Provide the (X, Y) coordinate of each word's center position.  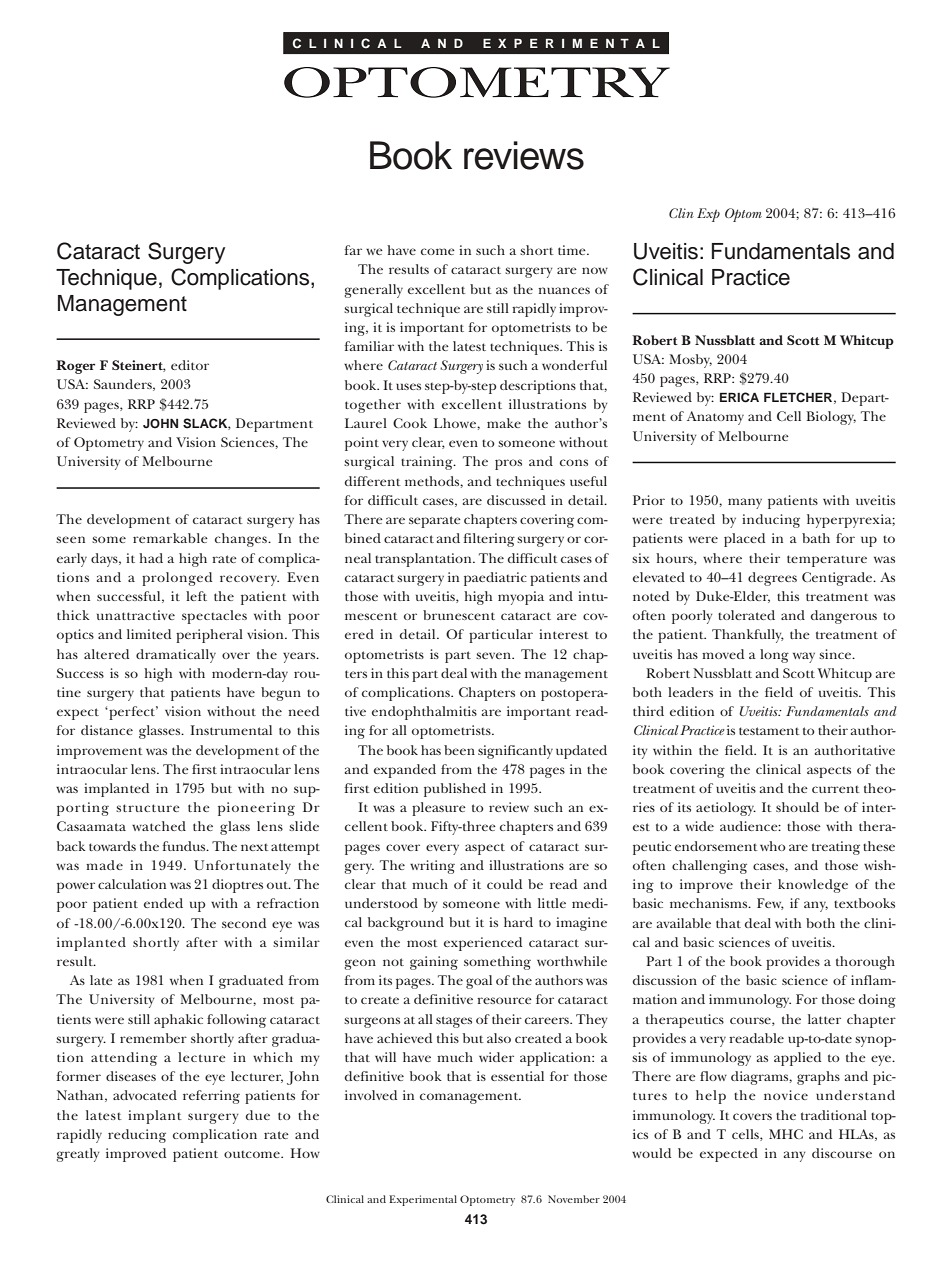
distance (107, 730)
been (459, 750)
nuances (564, 290)
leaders (690, 692)
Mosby (690, 361)
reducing (137, 1136)
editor (190, 365)
